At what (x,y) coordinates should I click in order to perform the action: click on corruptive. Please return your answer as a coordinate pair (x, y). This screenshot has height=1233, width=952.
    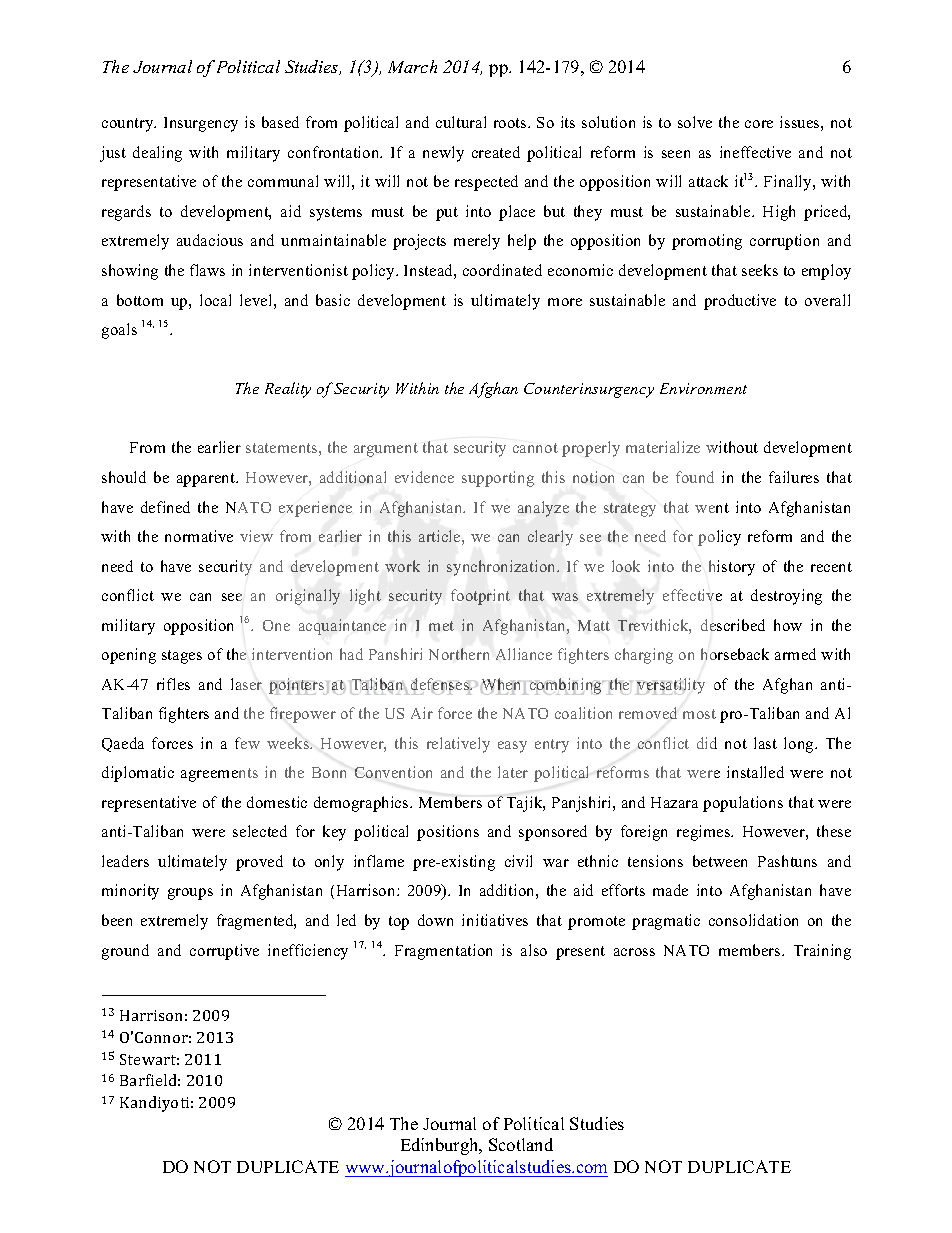
    Looking at the image, I should click on (224, 952).
